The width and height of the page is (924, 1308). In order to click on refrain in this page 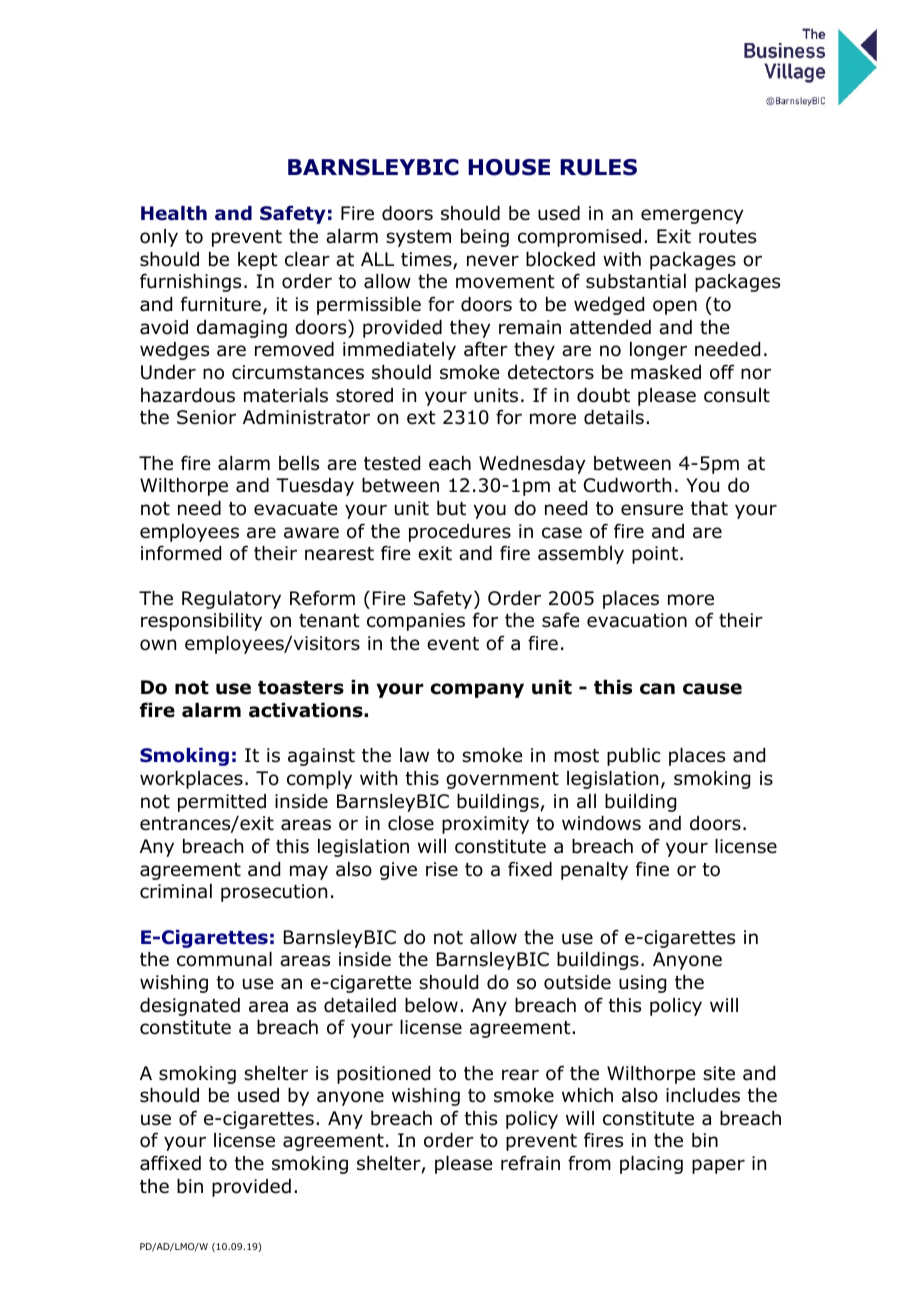, I will do `click(530, 1163)`.
